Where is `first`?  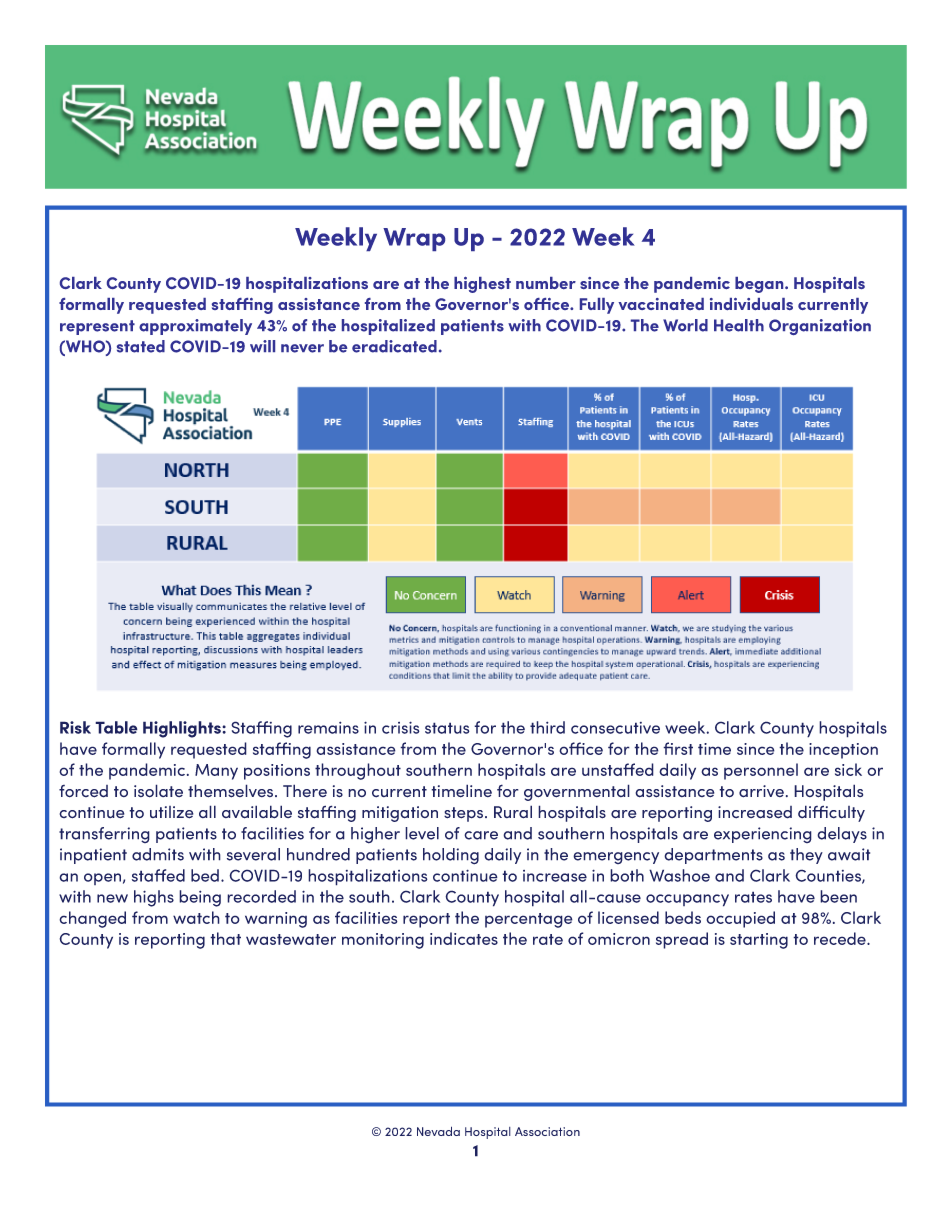 first is located at coordinates (678, 748).
